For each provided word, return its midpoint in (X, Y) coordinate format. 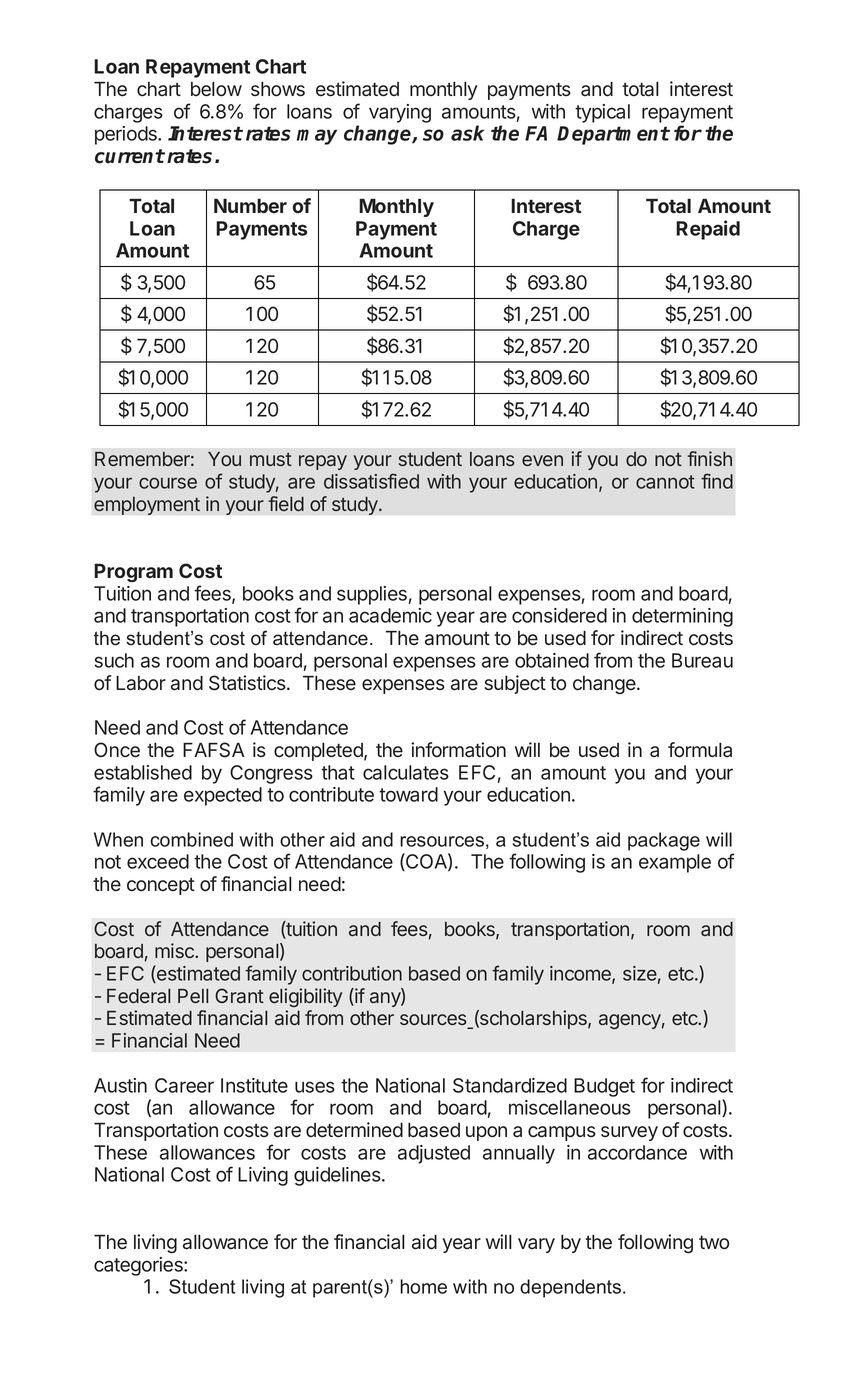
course (168, 483)
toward (408, 794)
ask (467, 133)
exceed (158, 861)
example (675, 863)
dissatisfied (371, 481)
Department (613, 135)
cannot (665, 482)
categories (139, 1266)
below (216, 89)
